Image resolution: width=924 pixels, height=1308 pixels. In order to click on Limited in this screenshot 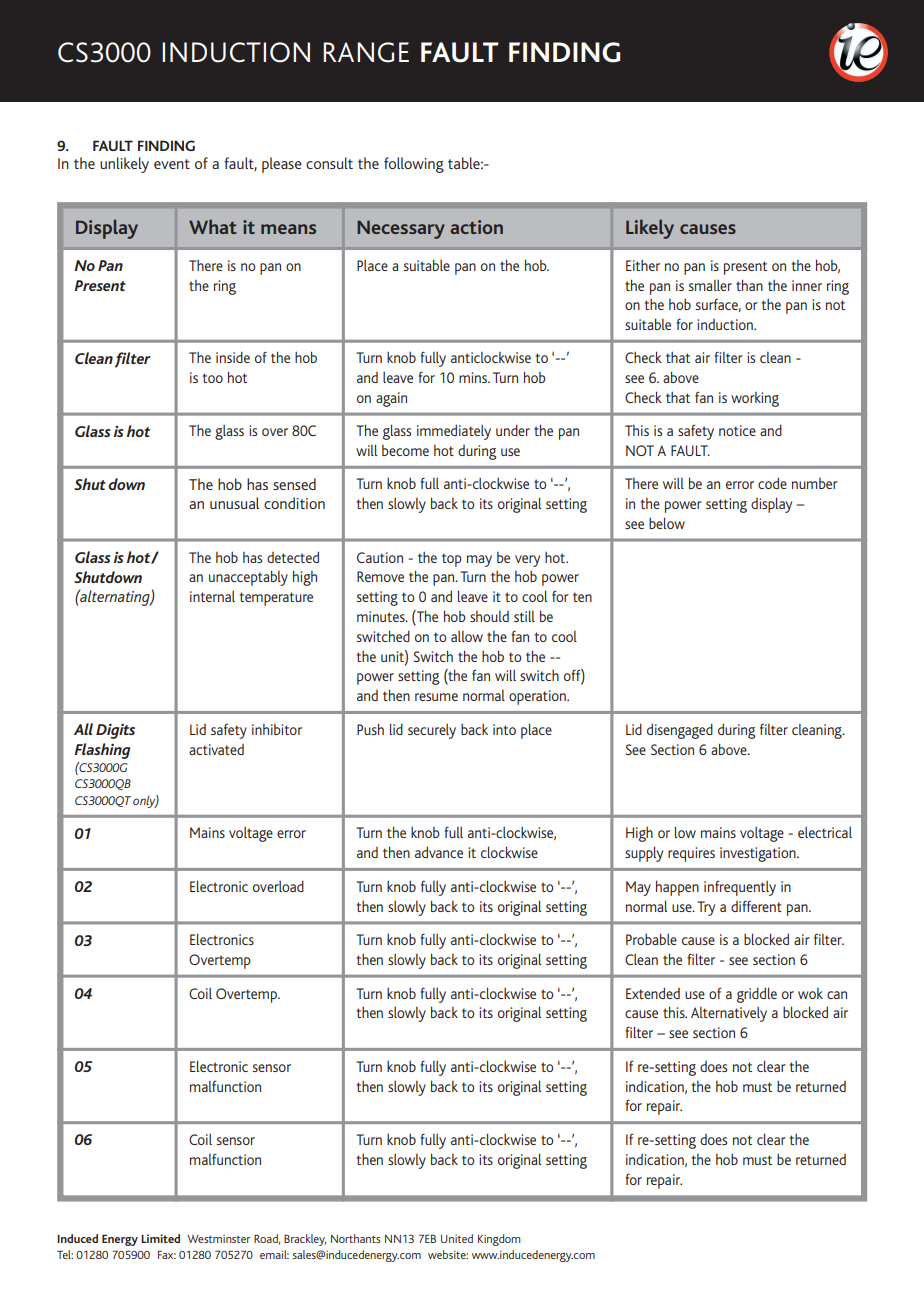, I will do `click(160, 1238)`.
